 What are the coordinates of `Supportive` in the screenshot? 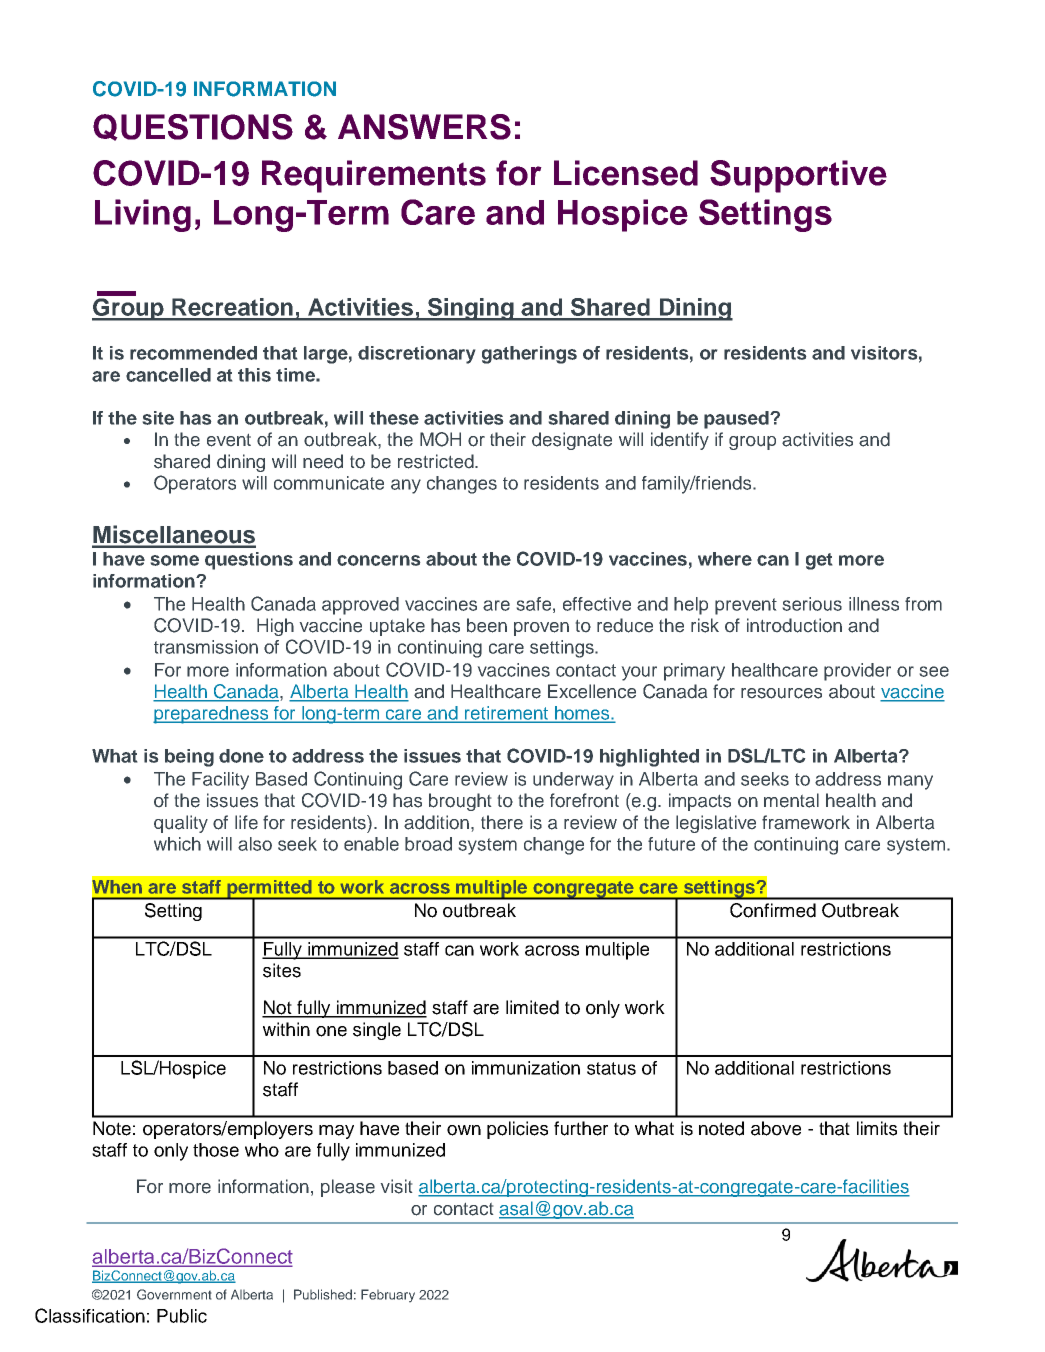 It's located at (798, 176).
